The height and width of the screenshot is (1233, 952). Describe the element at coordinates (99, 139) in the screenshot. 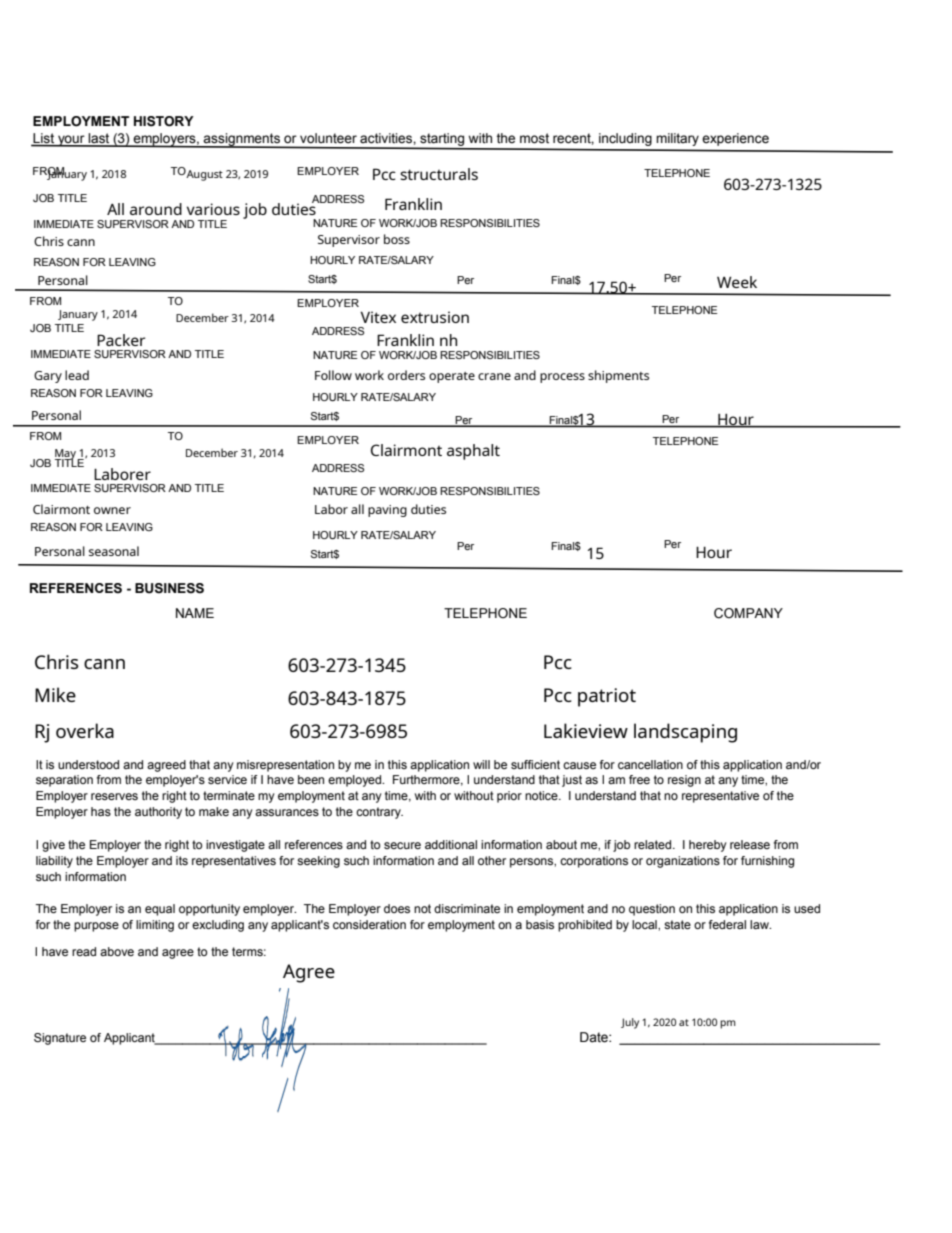

I see `last` at that location.
